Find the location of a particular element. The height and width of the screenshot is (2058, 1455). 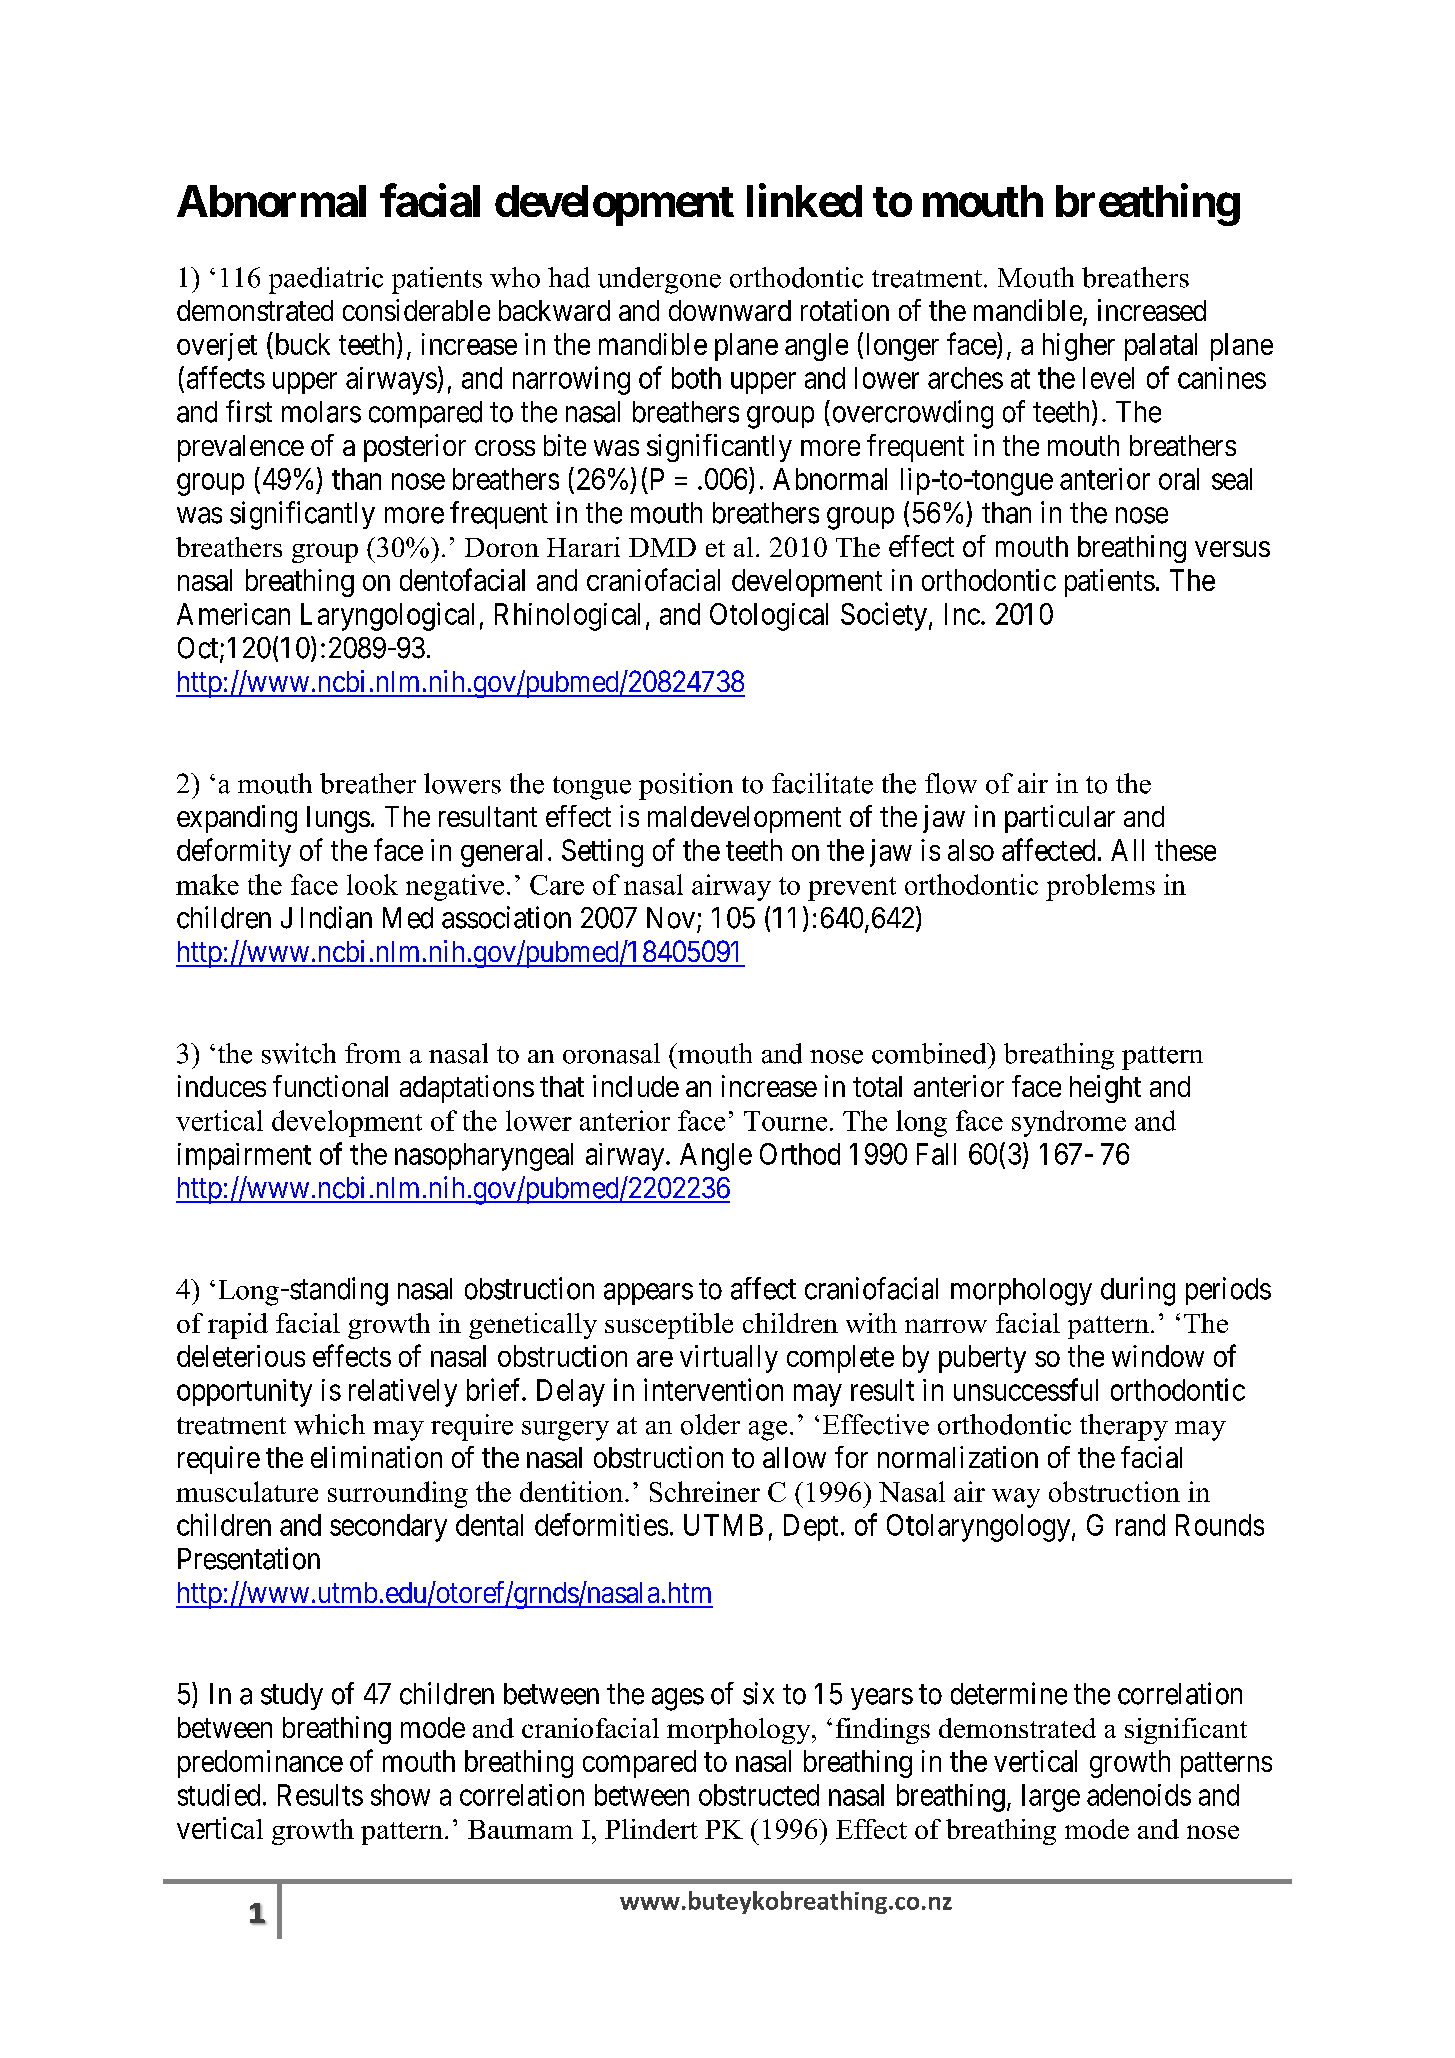

during is located at coordinates (1138, 1291).
